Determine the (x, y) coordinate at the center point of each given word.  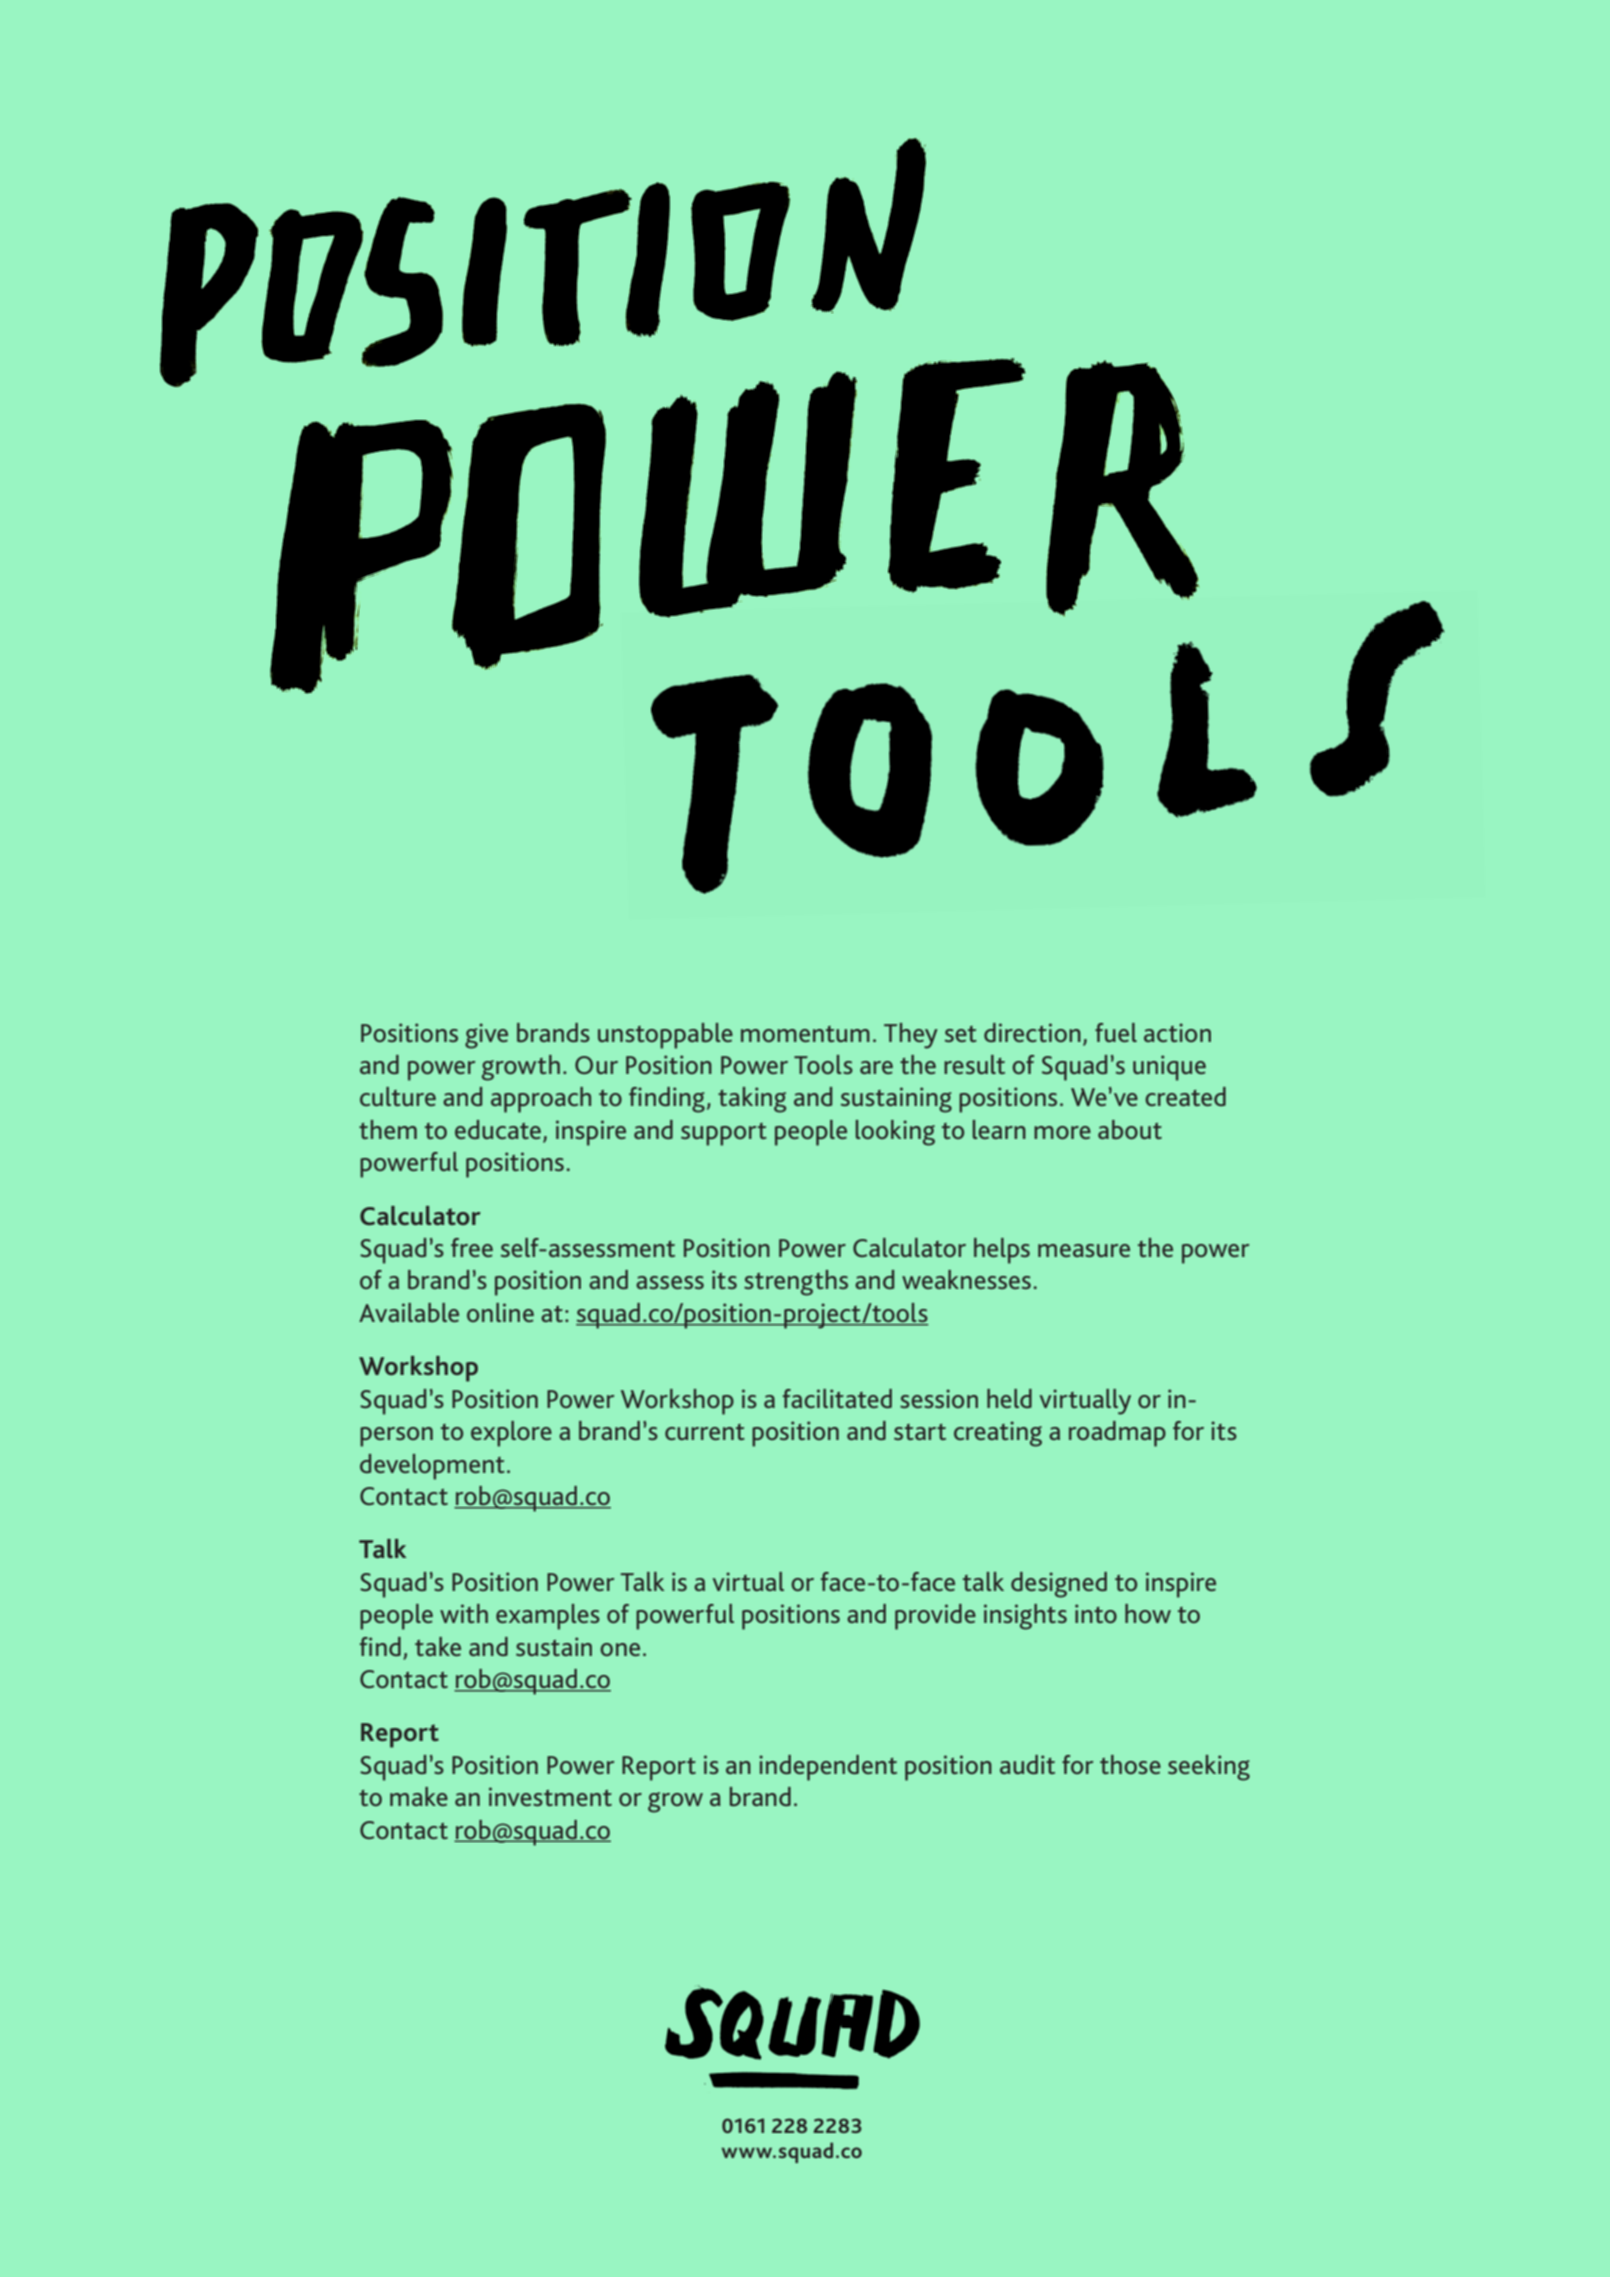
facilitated (837, 1398)
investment (550, 1796)
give (486, 1036)
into (1096, 1613)
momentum (805, 1034)
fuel (1116, 1032)
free (472, 1247)
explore (511, 1434)
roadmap (1117, 1434)
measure (1084, 1250)
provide (935, 1617)
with (464, 1613)
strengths (796, 1283)
